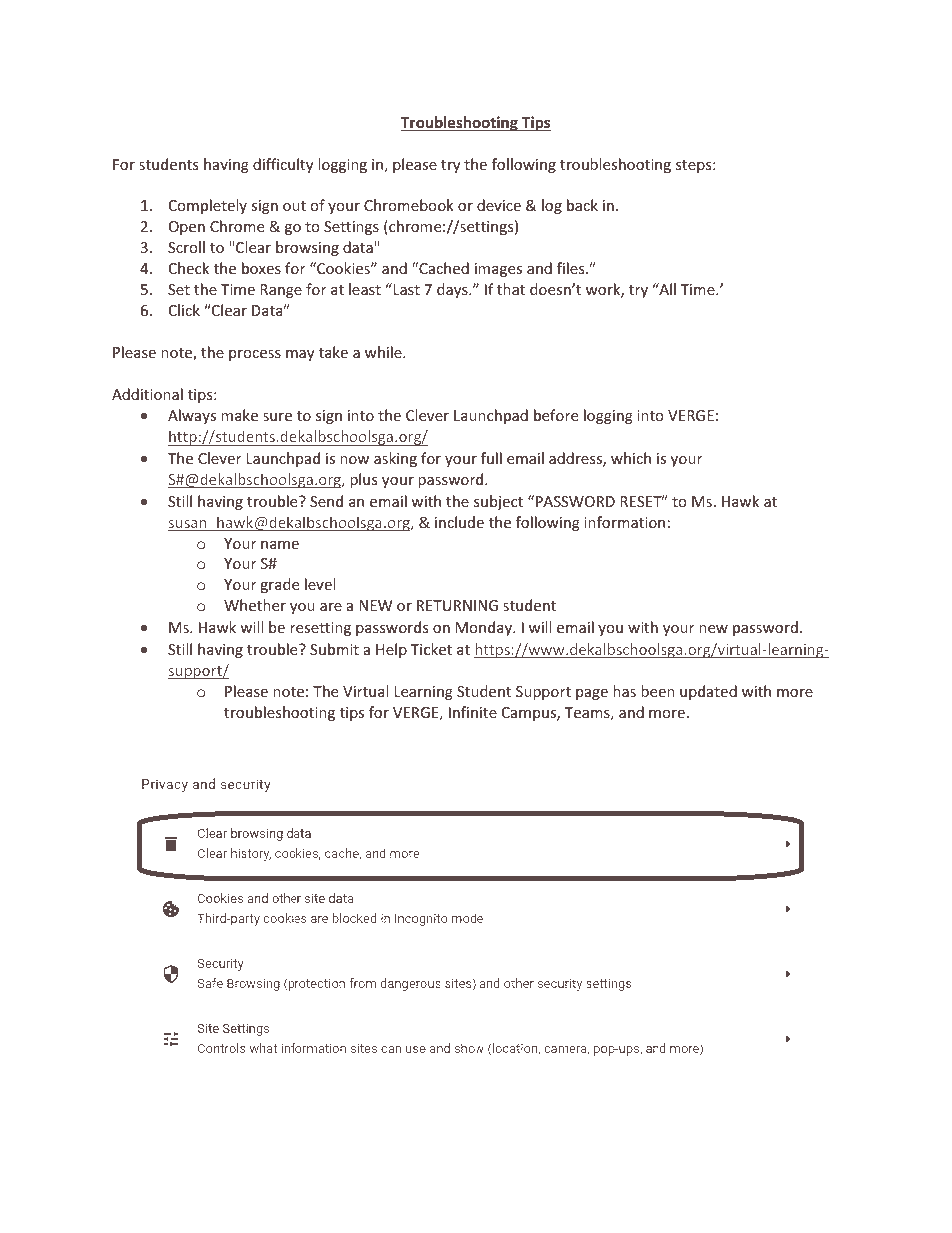  Describe the element at coordinates (334, 649) in the document. I see `Submit` at that location.
